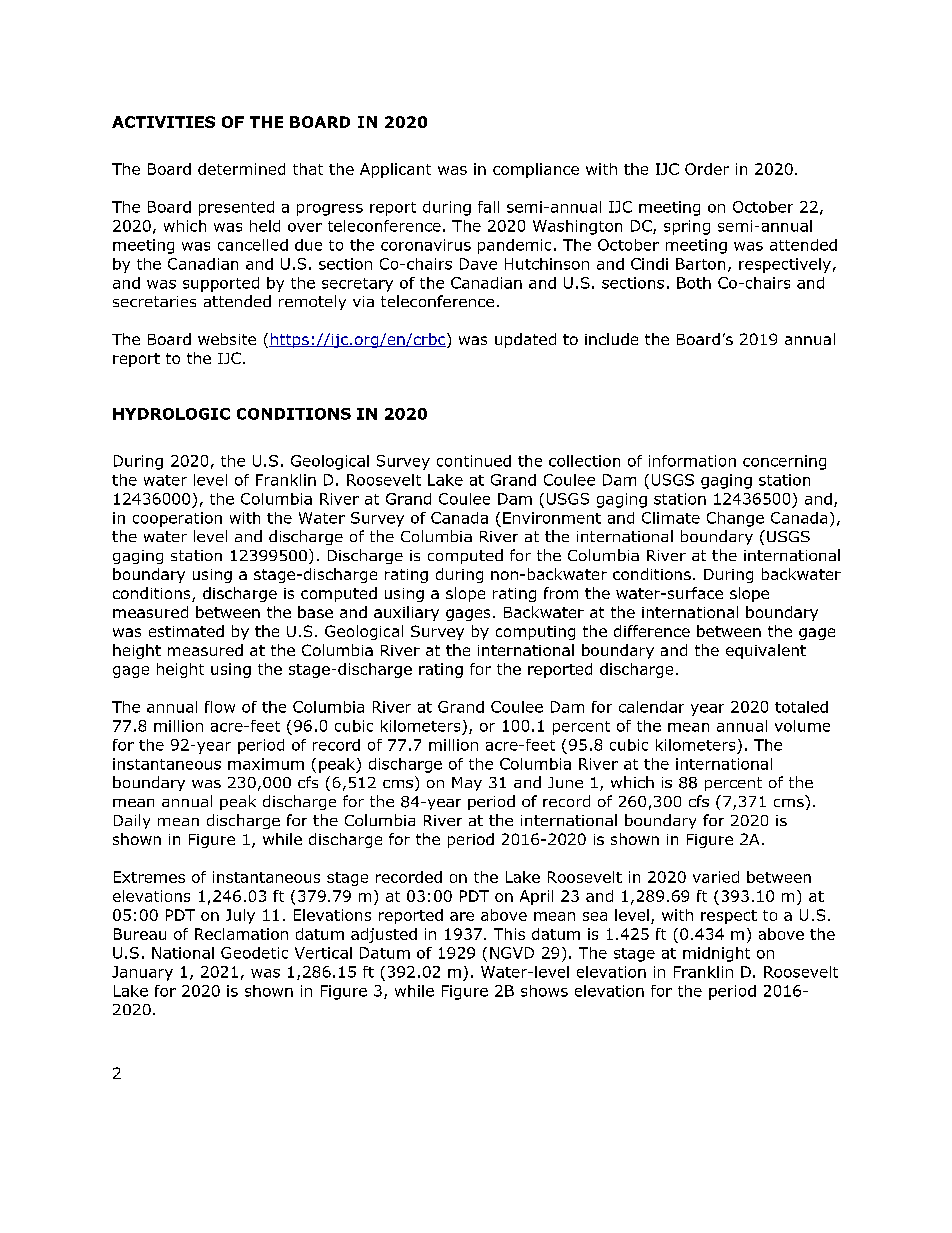 This image has height=1233, width=952. I want to click on cooperation, so click(177, 519).
